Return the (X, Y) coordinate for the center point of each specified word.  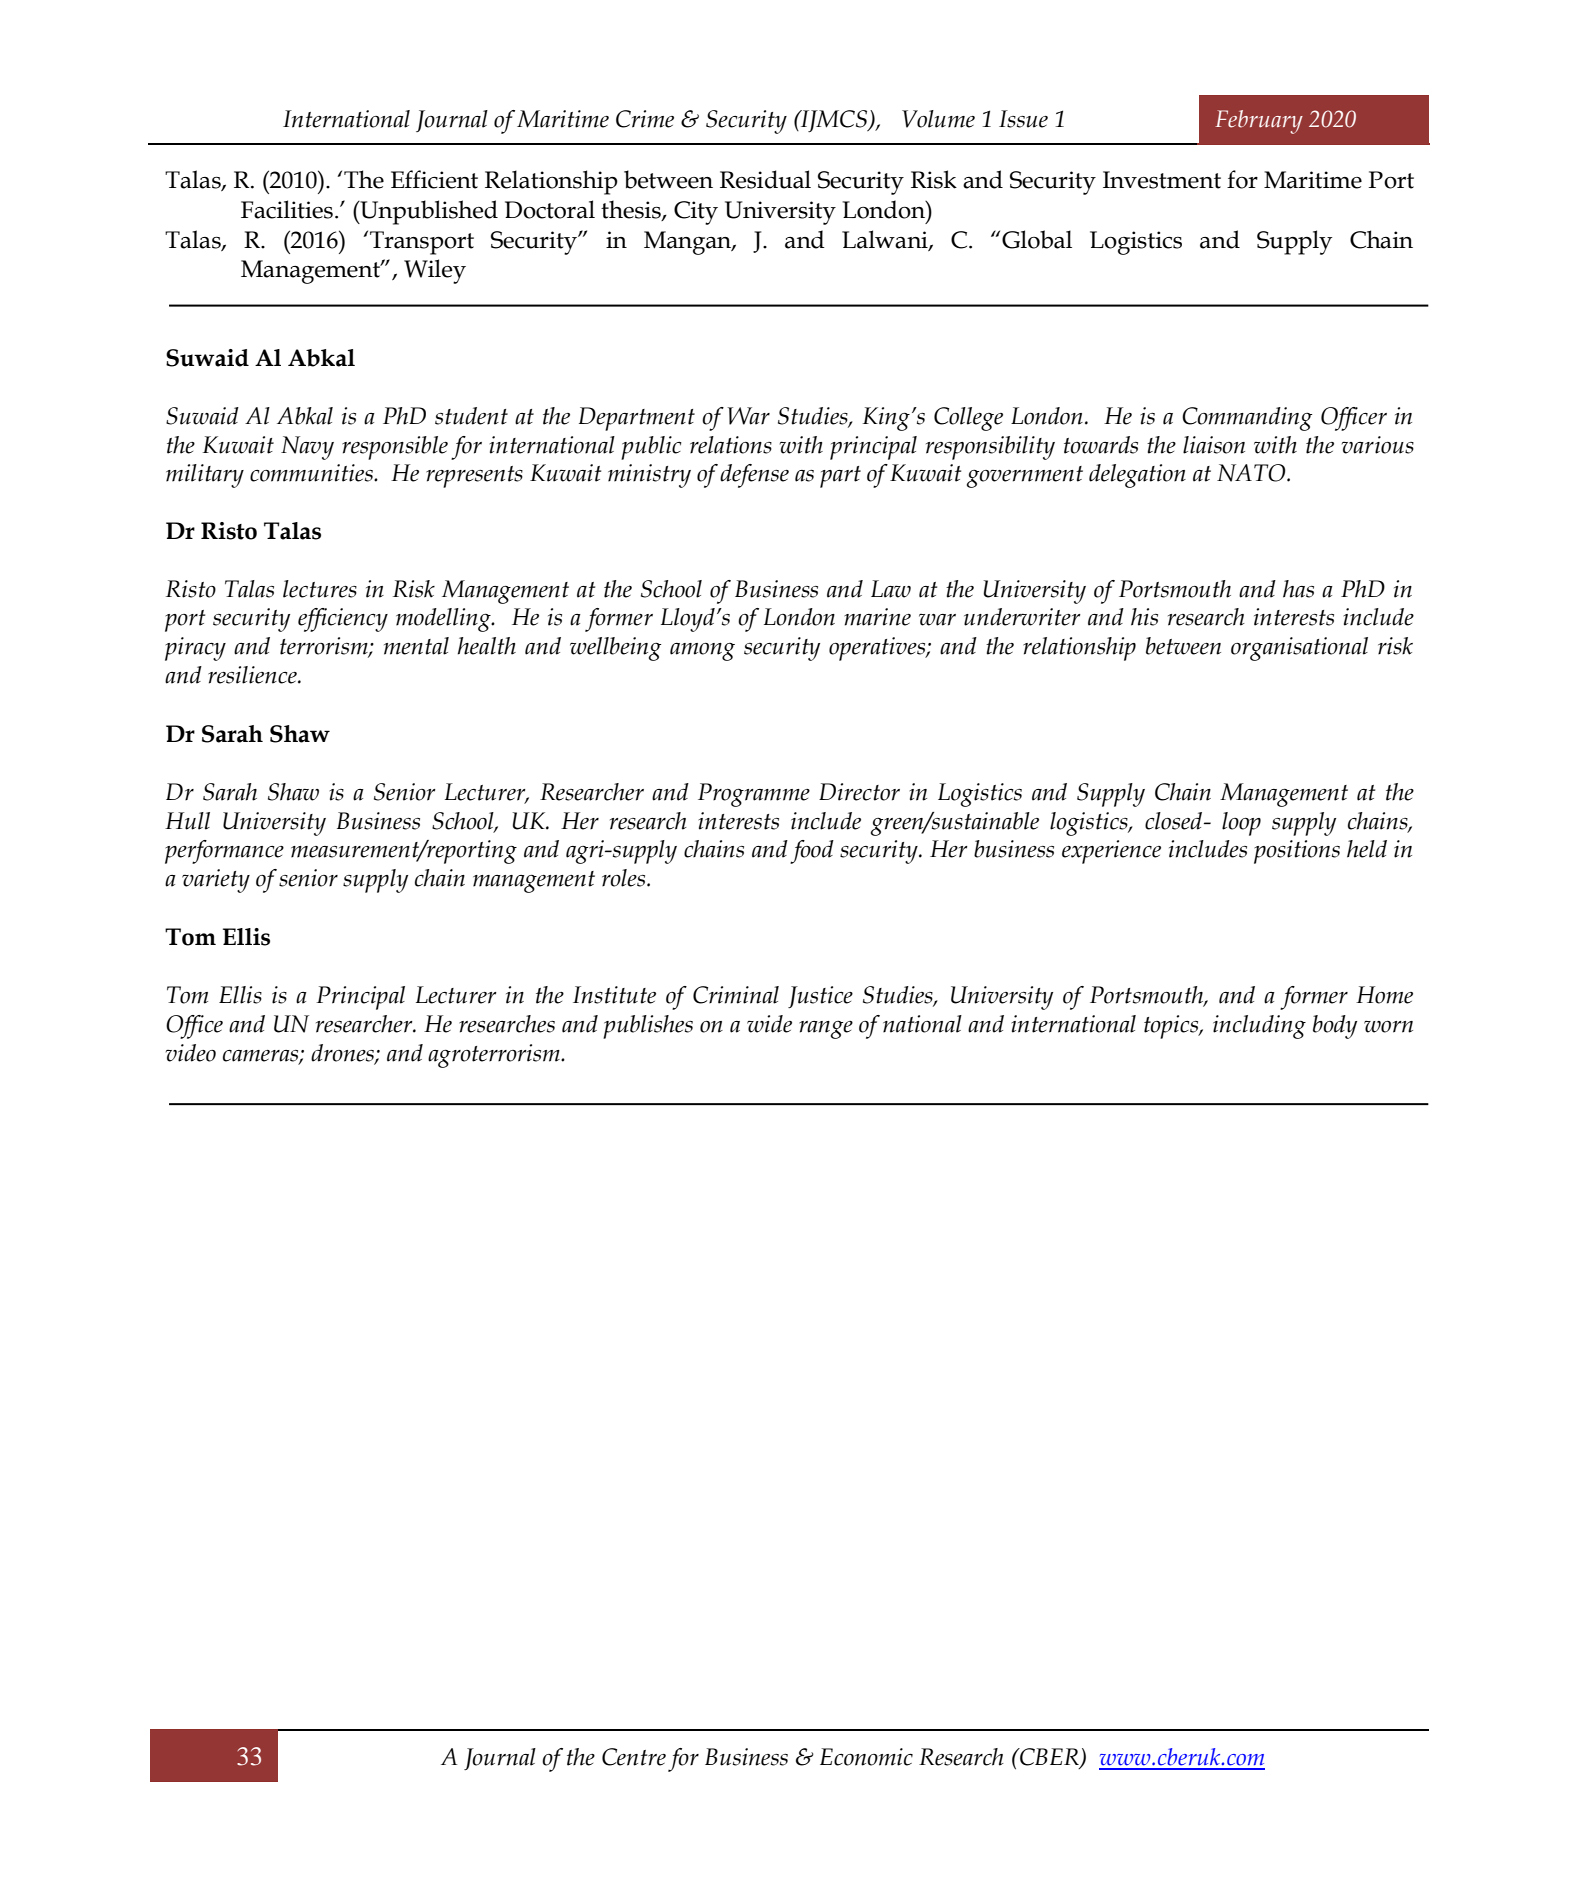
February (1259, 122)
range (826, 1030)
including (1259, 1027)
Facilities (287, 209)
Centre (634, 1757)
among (702, 652)
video (191, 1053)
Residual (765, 179)
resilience (253, 675)
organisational (1299, 649)
